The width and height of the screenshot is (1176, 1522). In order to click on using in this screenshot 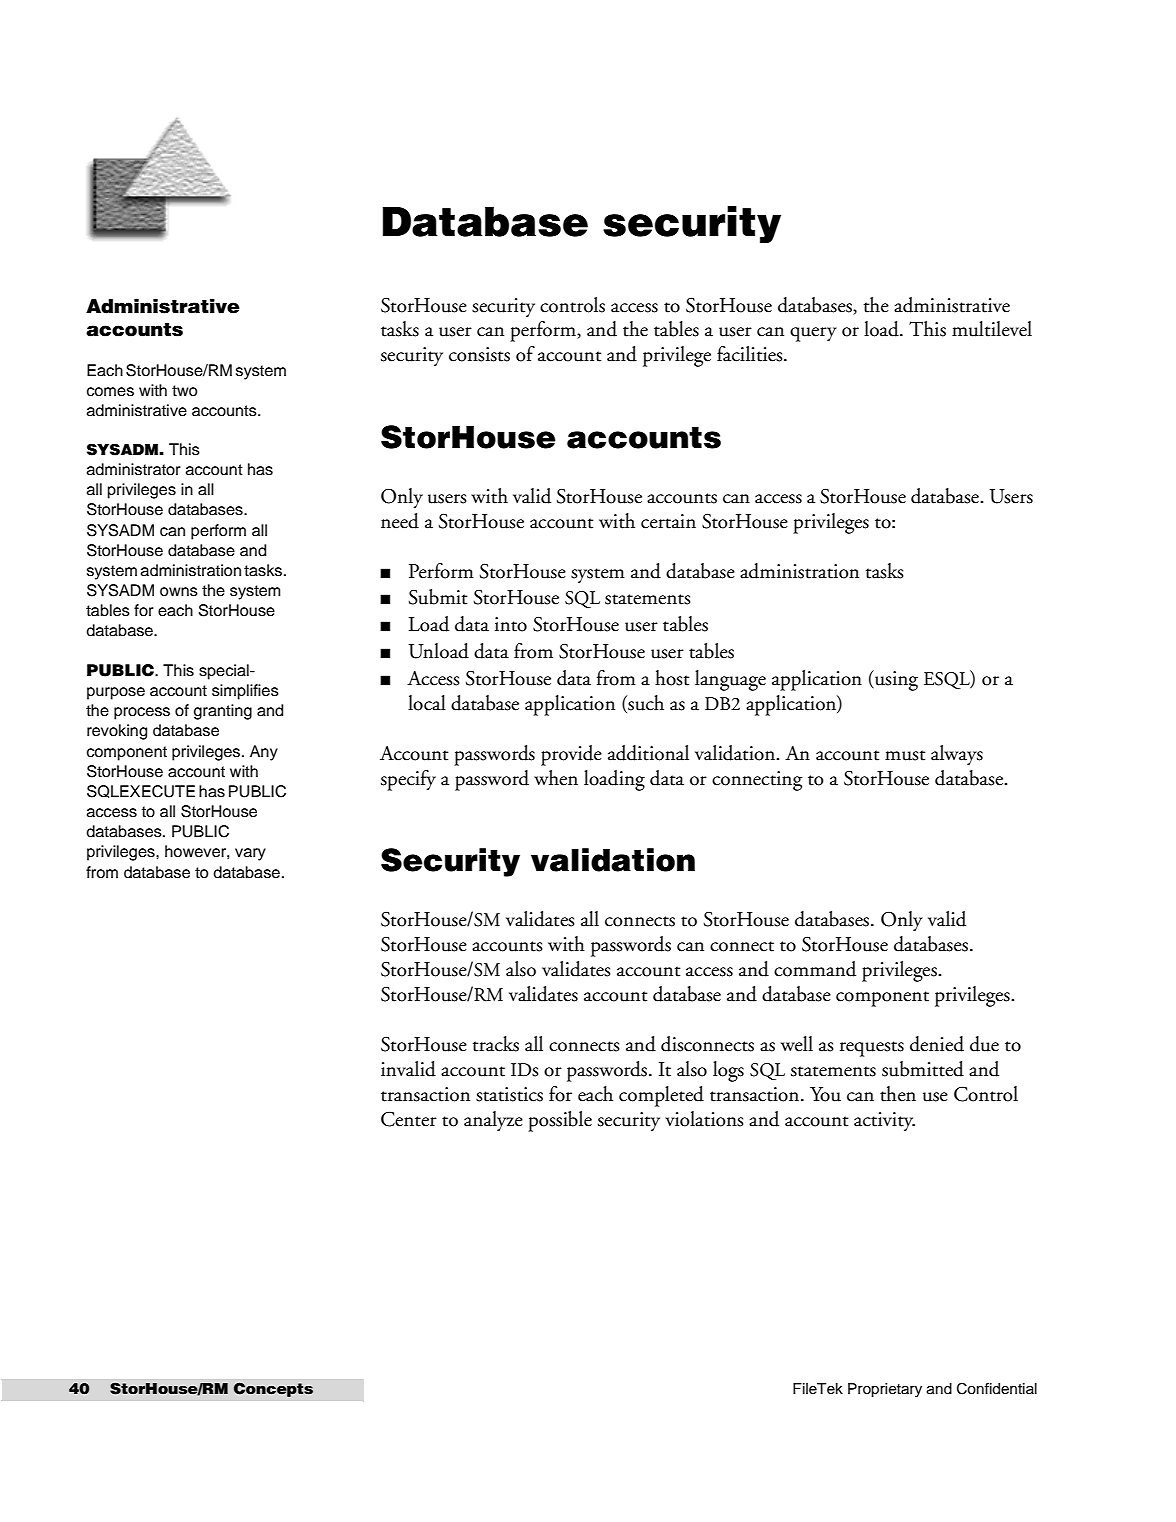, I will do `click(895, 680)`.
